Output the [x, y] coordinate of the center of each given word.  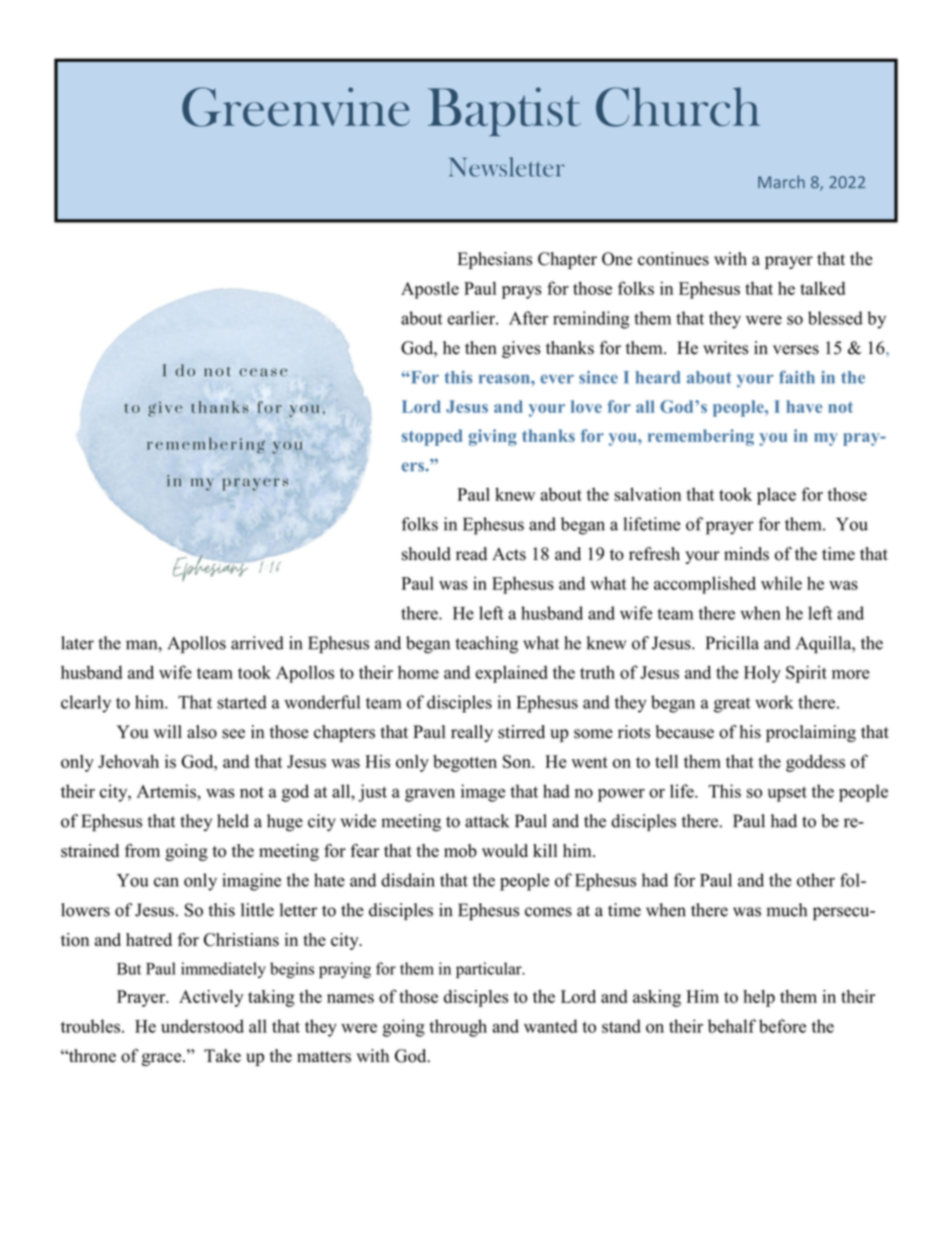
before [782, 1026]
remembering [701, 437]
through [458, 1028]
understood [202, 1026]
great [732, 705]
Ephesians [495, 260]
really [472, 733]
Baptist [504, 111]
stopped [432, 437]
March [781, 181]
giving [493, 437]
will [168, 731]
